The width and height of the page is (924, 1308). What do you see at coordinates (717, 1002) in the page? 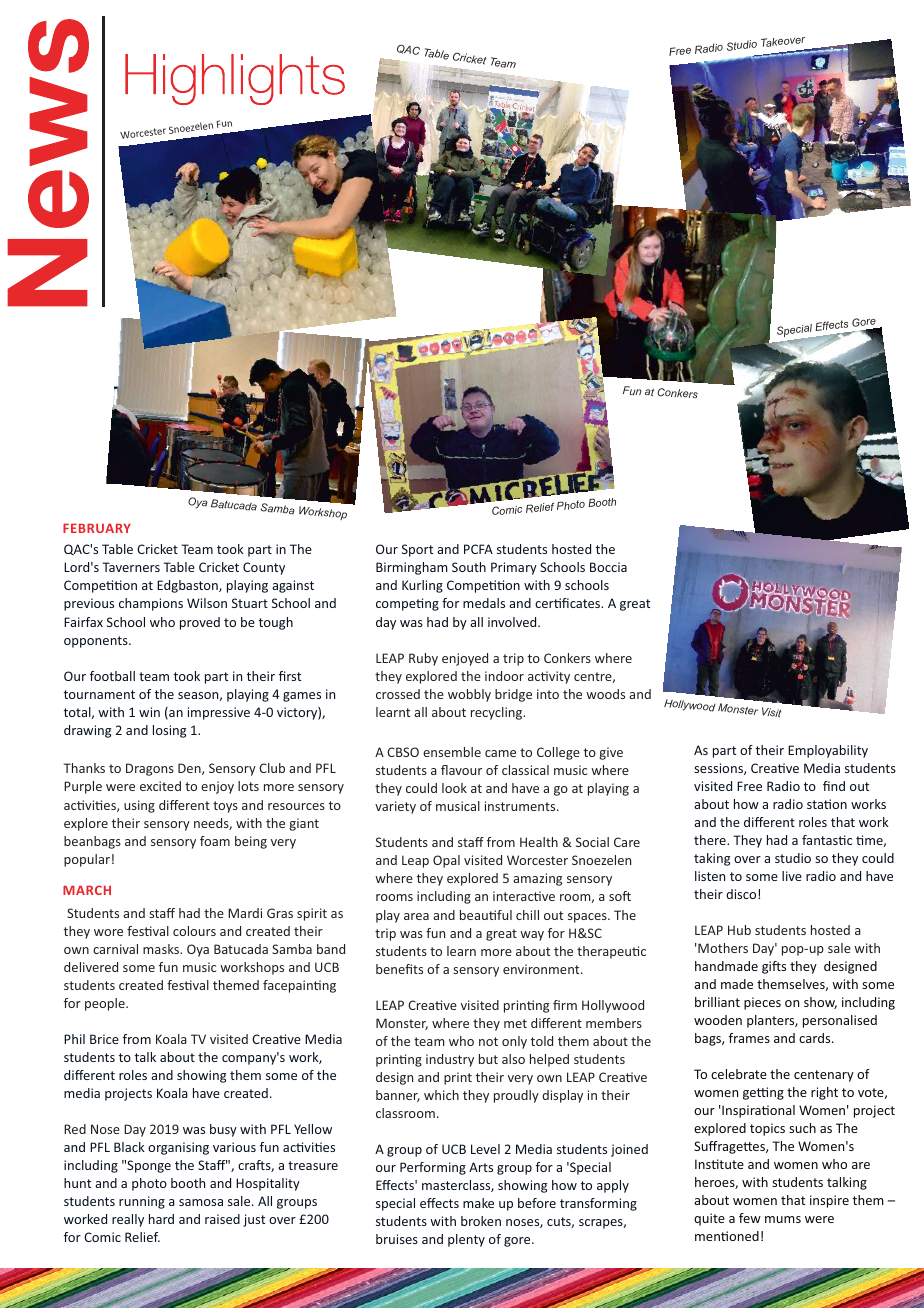
I see `brilliant` at bounding box center [717, 1002].
